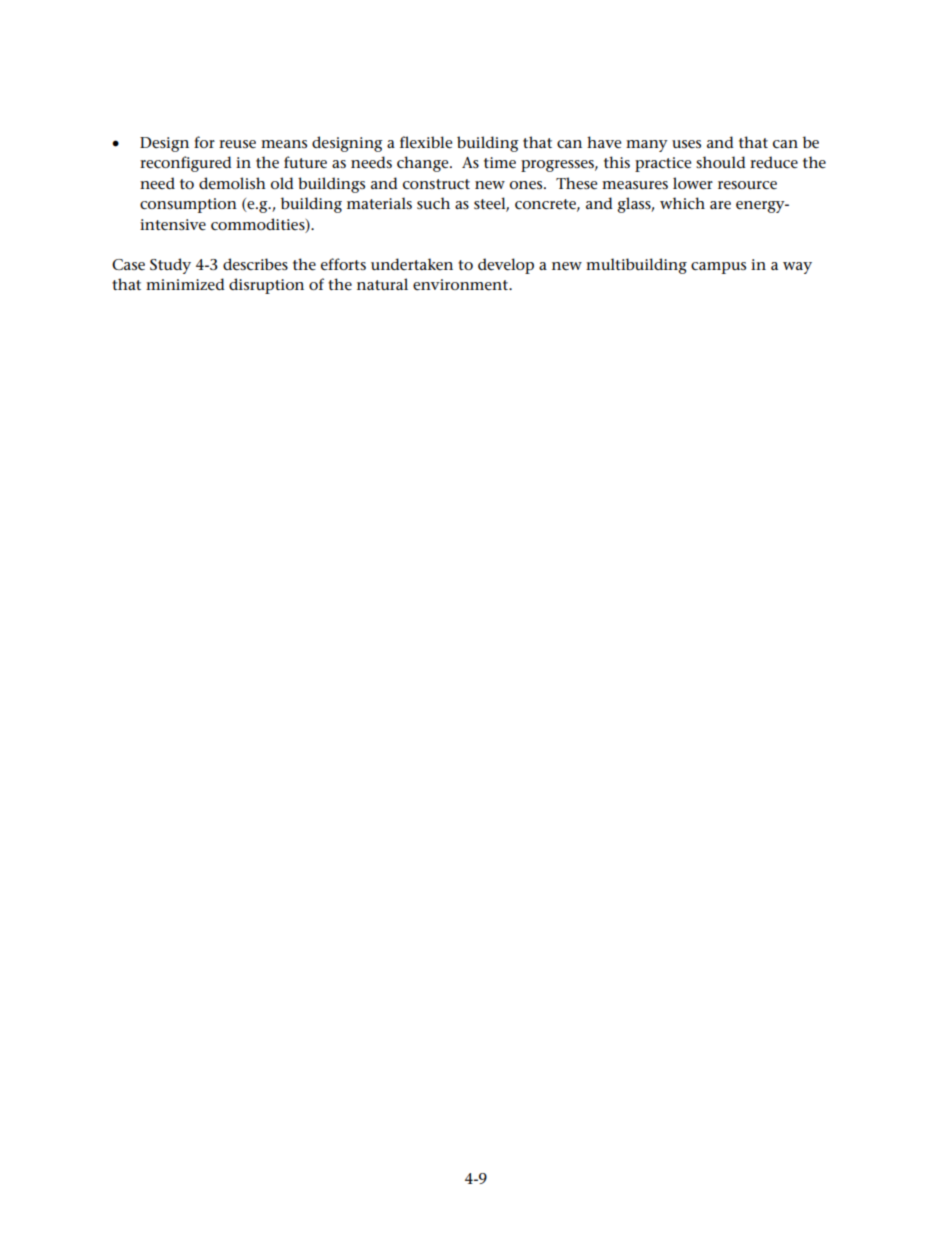 The image size is (952, 1233). Describe the element at coordinates (185, 284) in the screenshot. I see `minimized` at that location.
